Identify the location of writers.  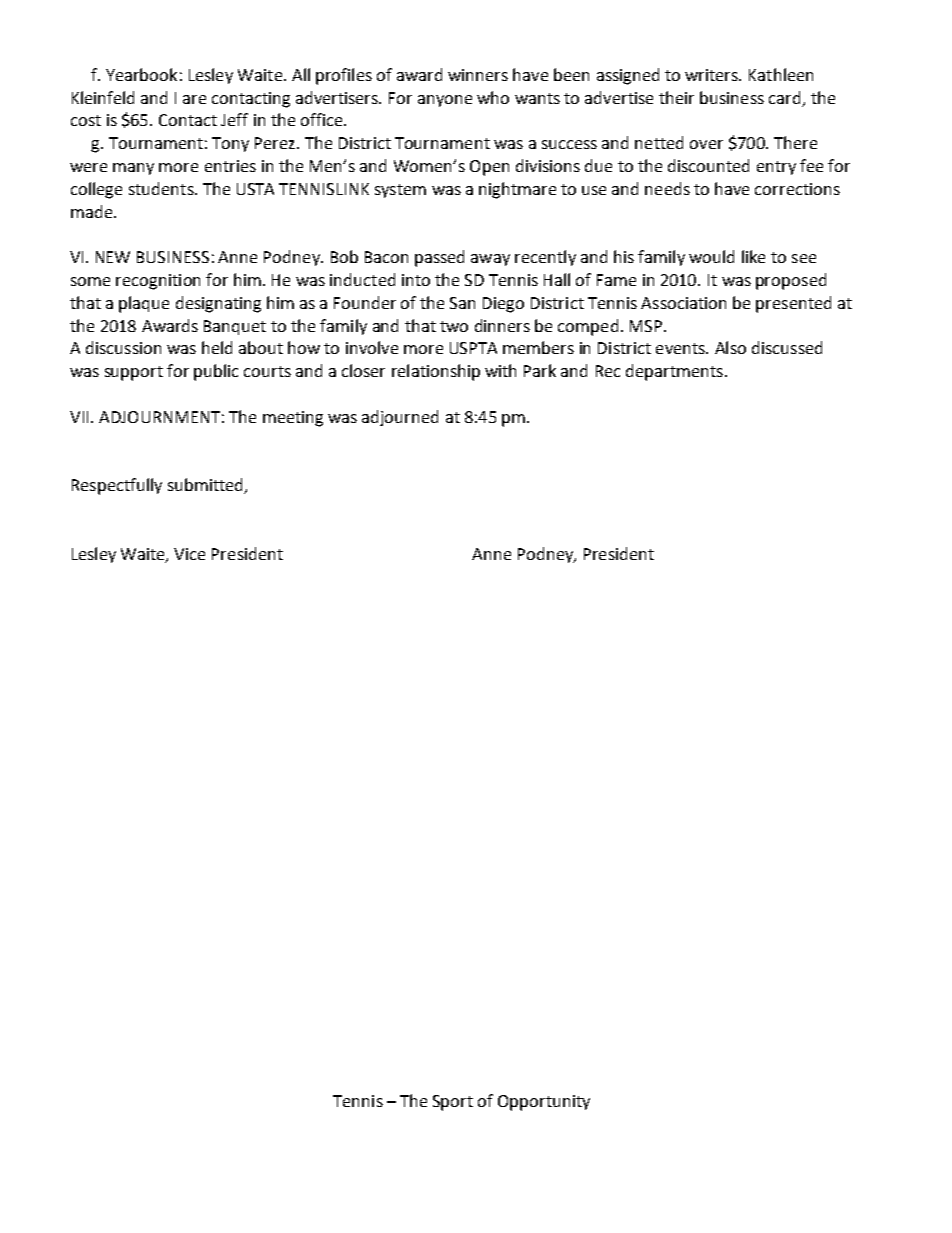
(713, 75).
